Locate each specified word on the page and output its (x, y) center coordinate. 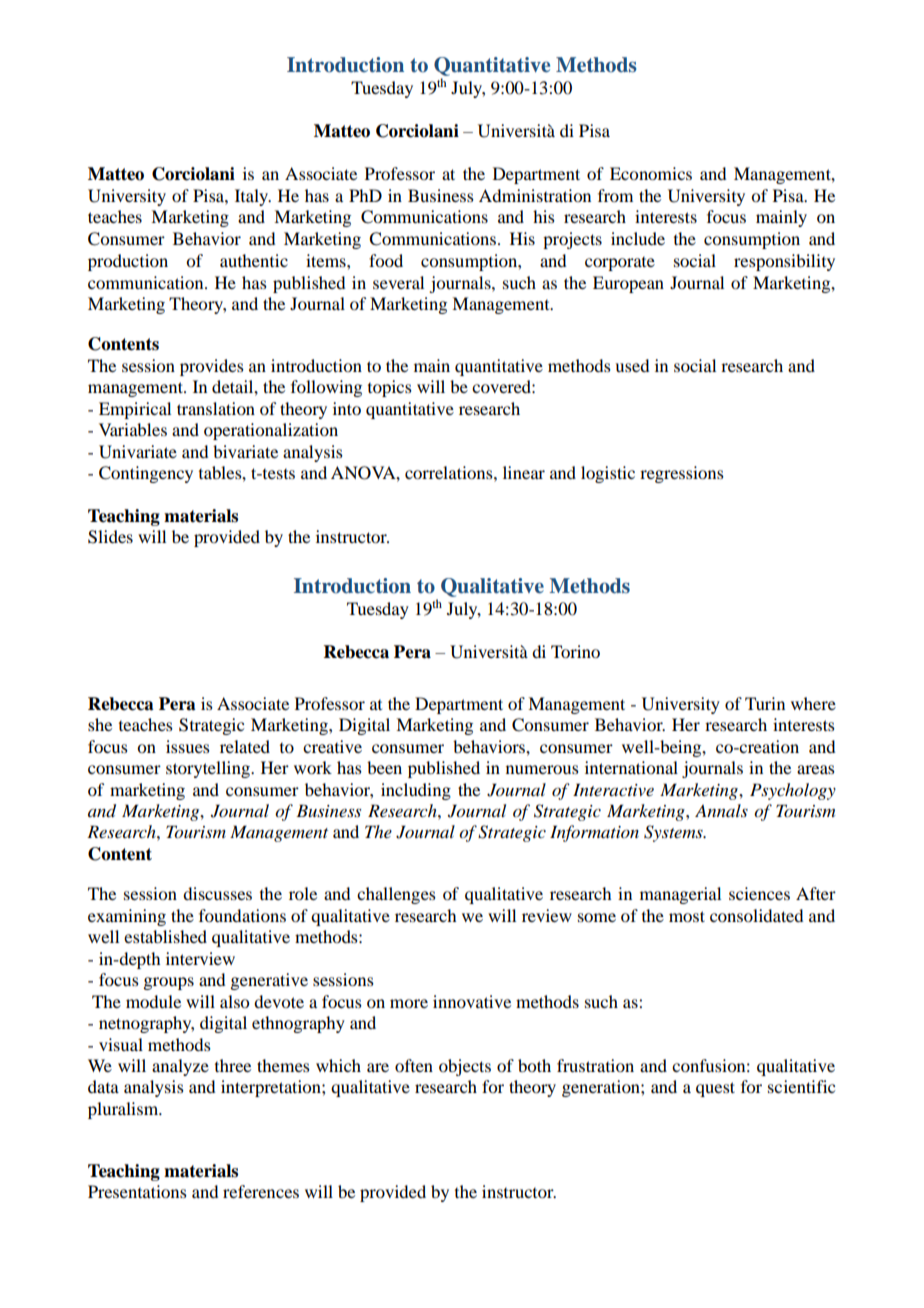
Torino (575, 651)
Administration (535, 195)
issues (188, 746)
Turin (765, 703)
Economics (651, 173)
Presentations (137, 1191)
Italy (253, 197)
